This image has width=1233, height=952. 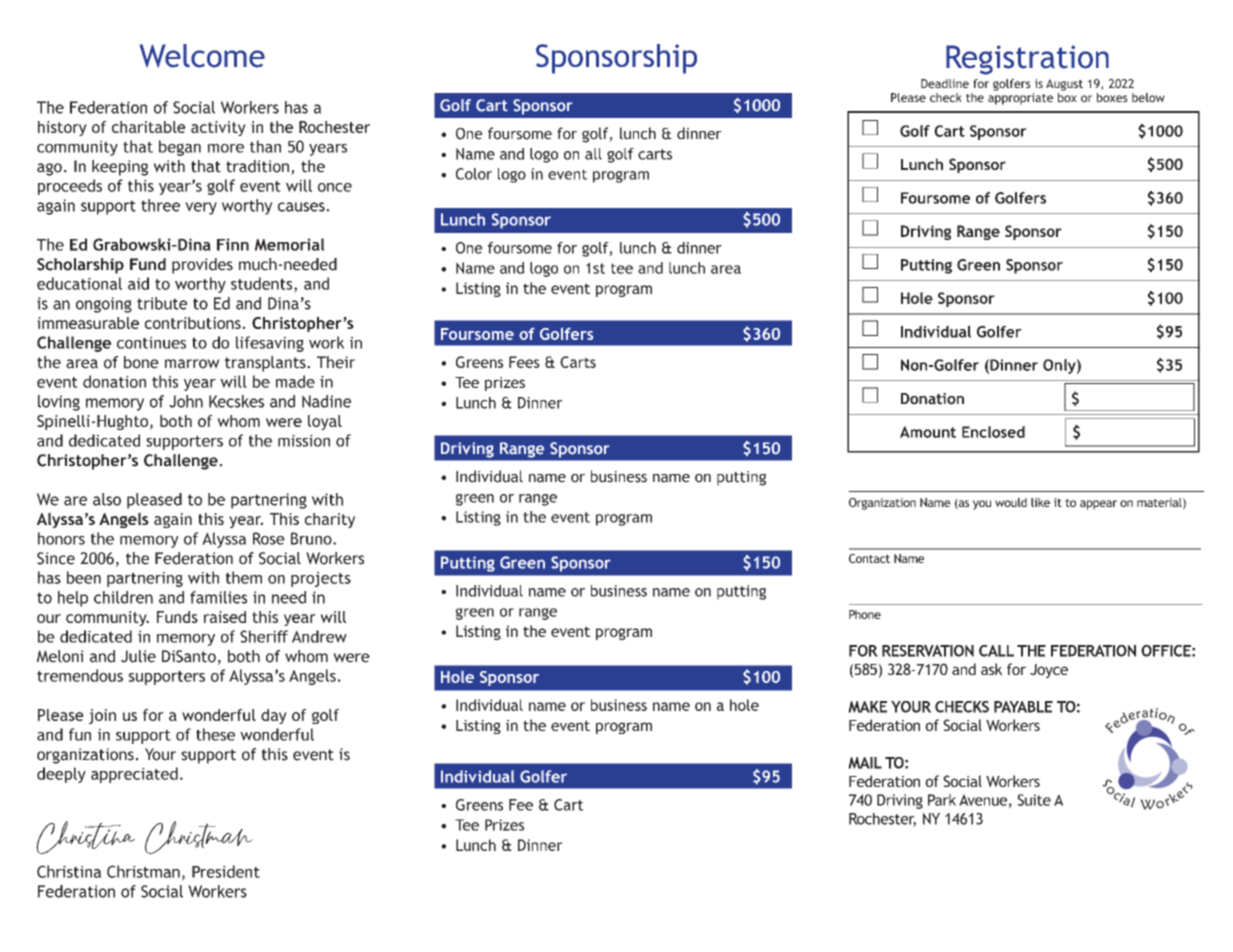 What do you see at coordinates (524, 362) in the image?
I see `Fees` at bounding box center [524, 362].
